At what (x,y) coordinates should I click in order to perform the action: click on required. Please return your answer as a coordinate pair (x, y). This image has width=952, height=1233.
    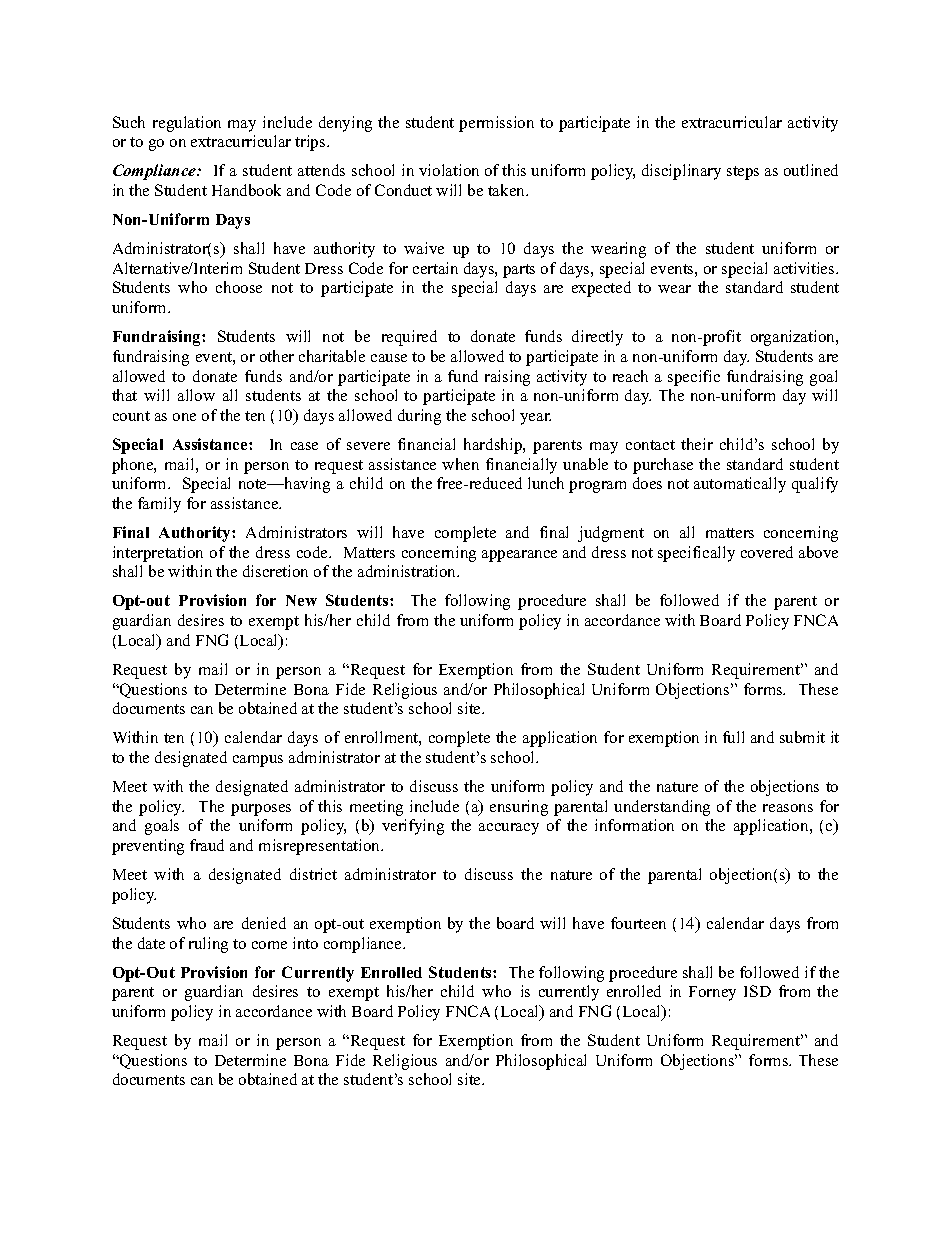
    Looking at the image, I should click on (409, 338).
